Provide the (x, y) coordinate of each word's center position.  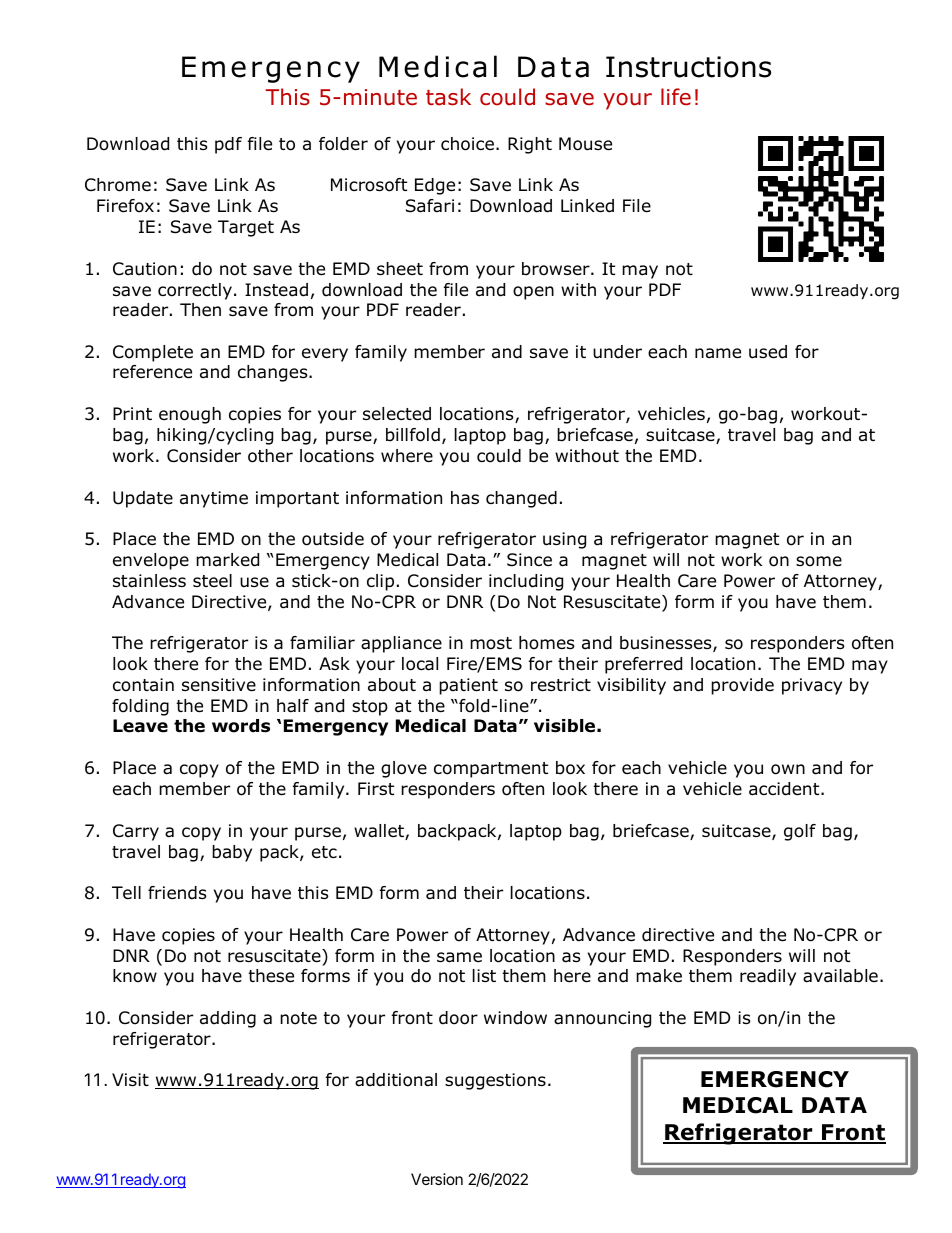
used (768, 352)
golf (800, 832)
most (491, 643)
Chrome (118, 185)
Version (437, 1179)
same (459, 957)
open (533, 293)
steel (212, 580)
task (448, 97)
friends (177, 893)
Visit (130, 1079)
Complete (153, 353)
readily (768, 977)
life (676, 97)
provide (742, 686)
